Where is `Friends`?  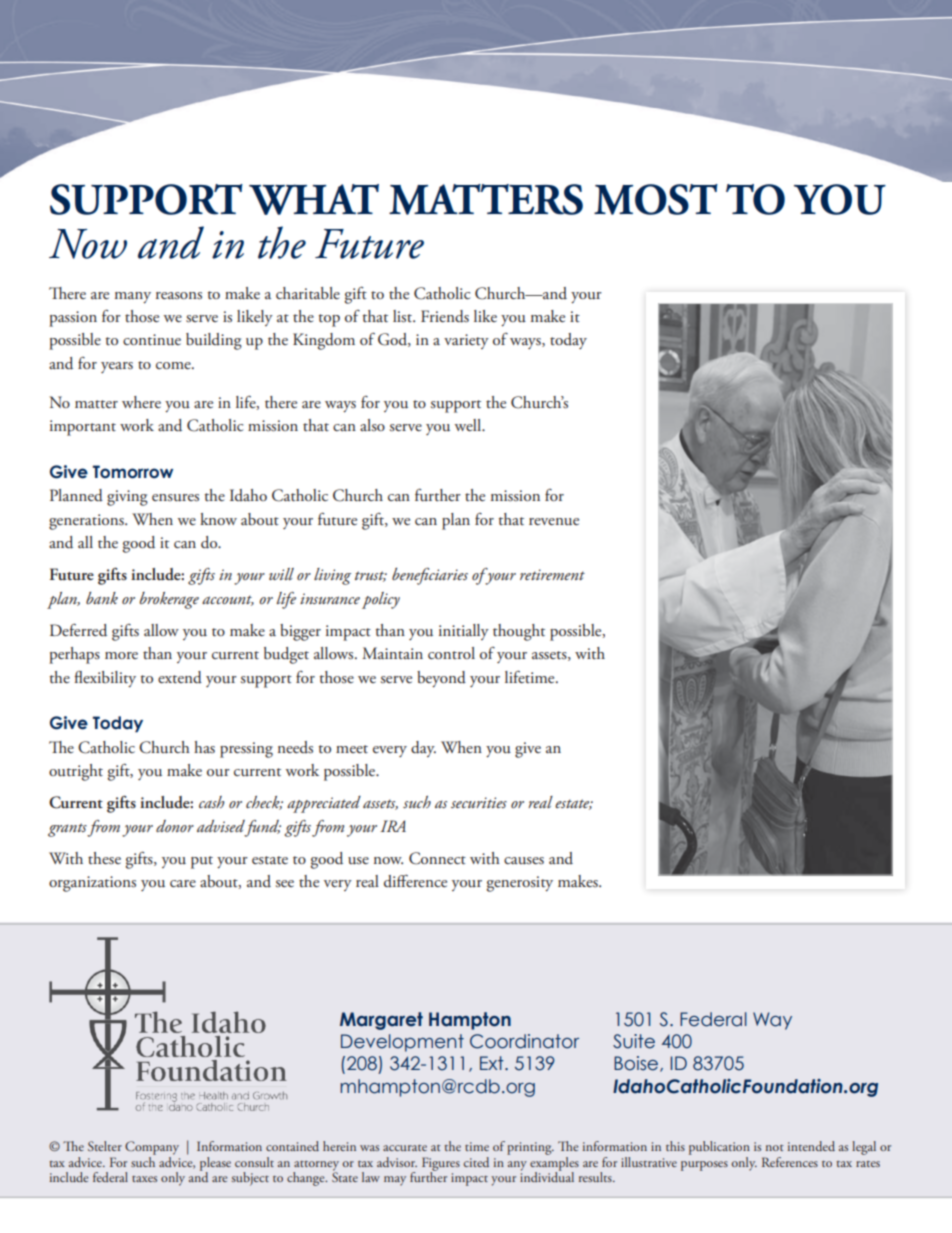 Friends is located at coordinates (445, 316).
